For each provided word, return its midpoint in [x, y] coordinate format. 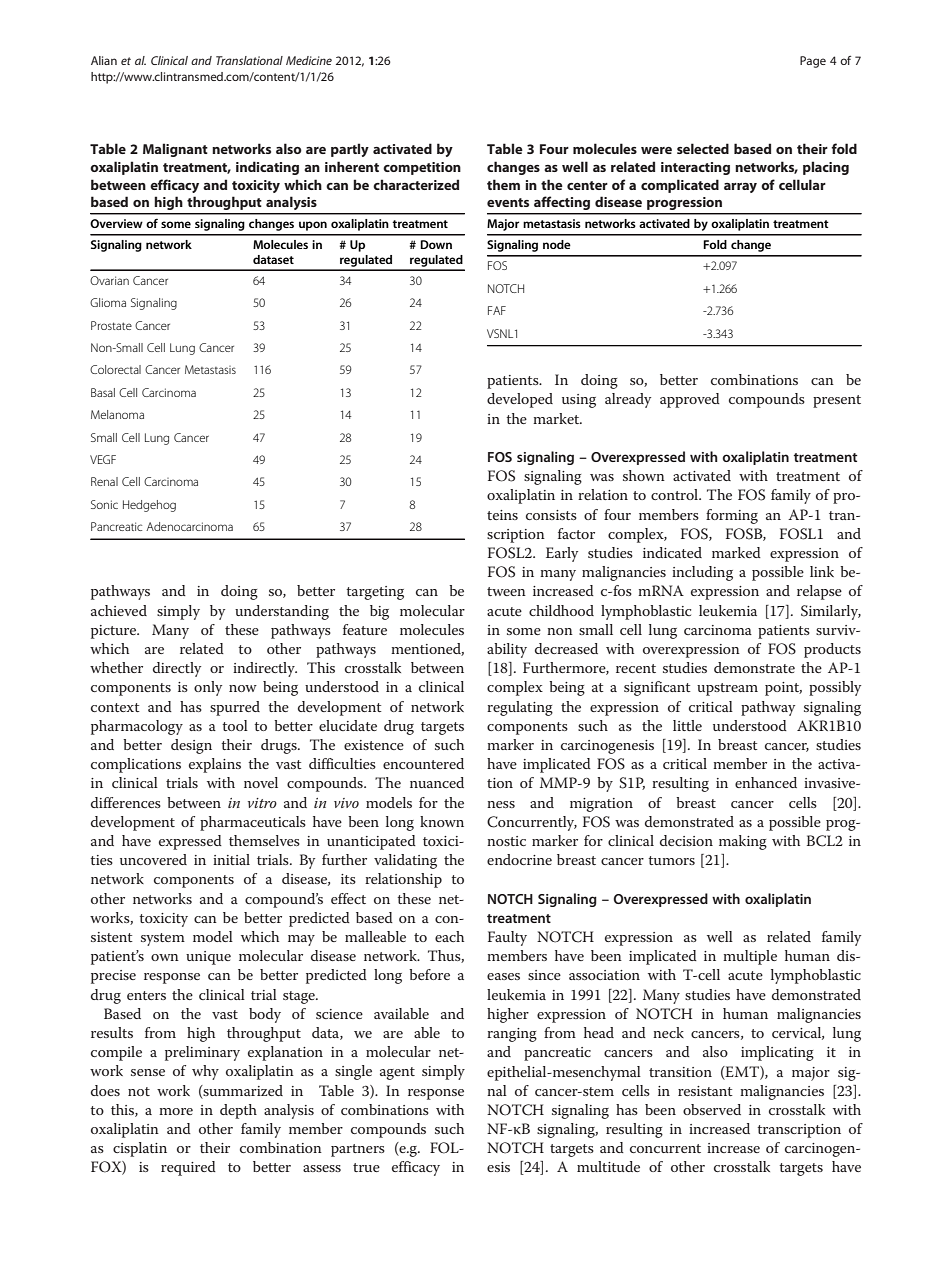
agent [397, 1073]
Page [813, 62]
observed [712, 1109]
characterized [416, 184]
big [379, 612]
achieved [119, 610]
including [702, 573]
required [188, 1168]
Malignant [175, 150]
